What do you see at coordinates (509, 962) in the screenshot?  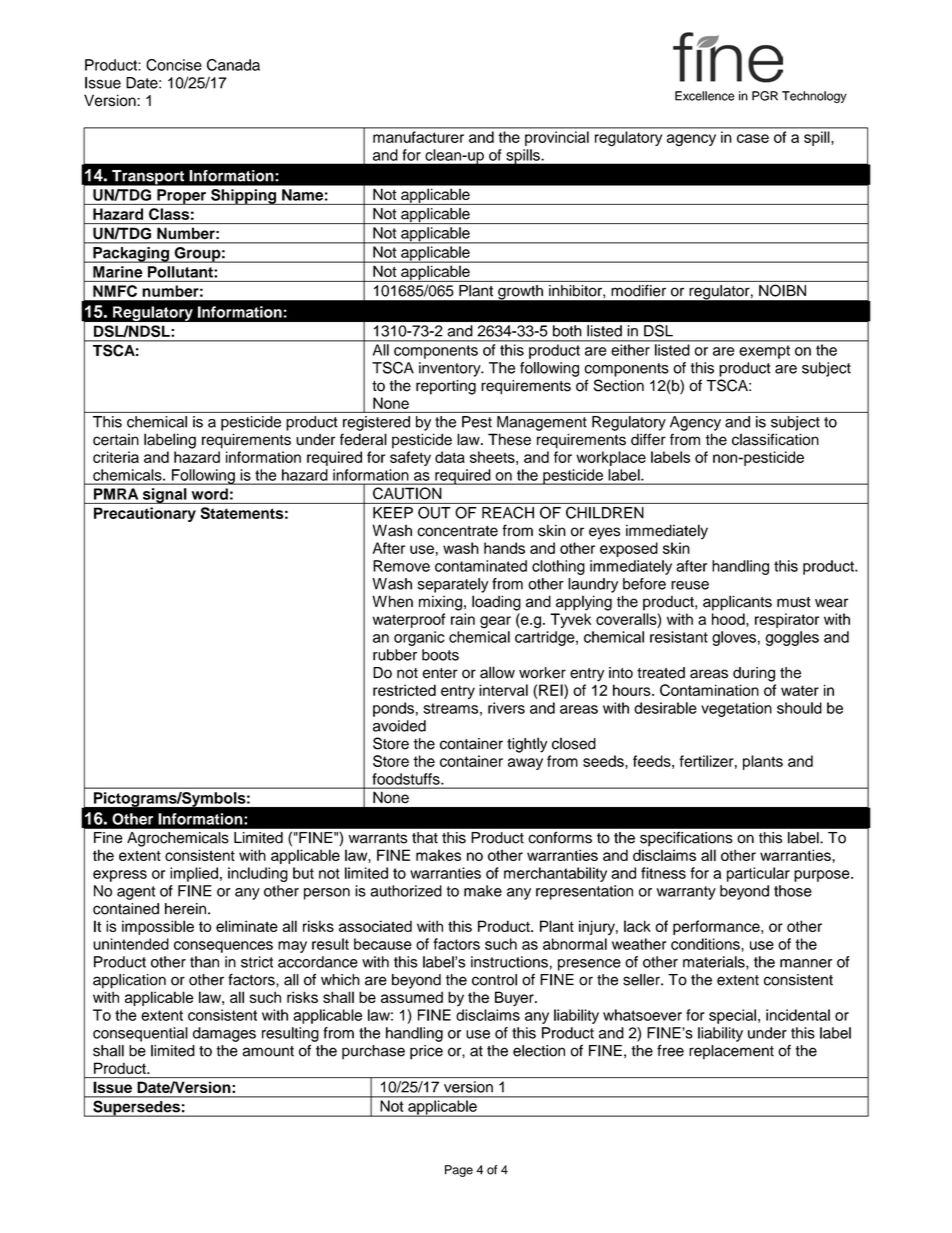 I see `instructions` at bounding box center [509, 962].
